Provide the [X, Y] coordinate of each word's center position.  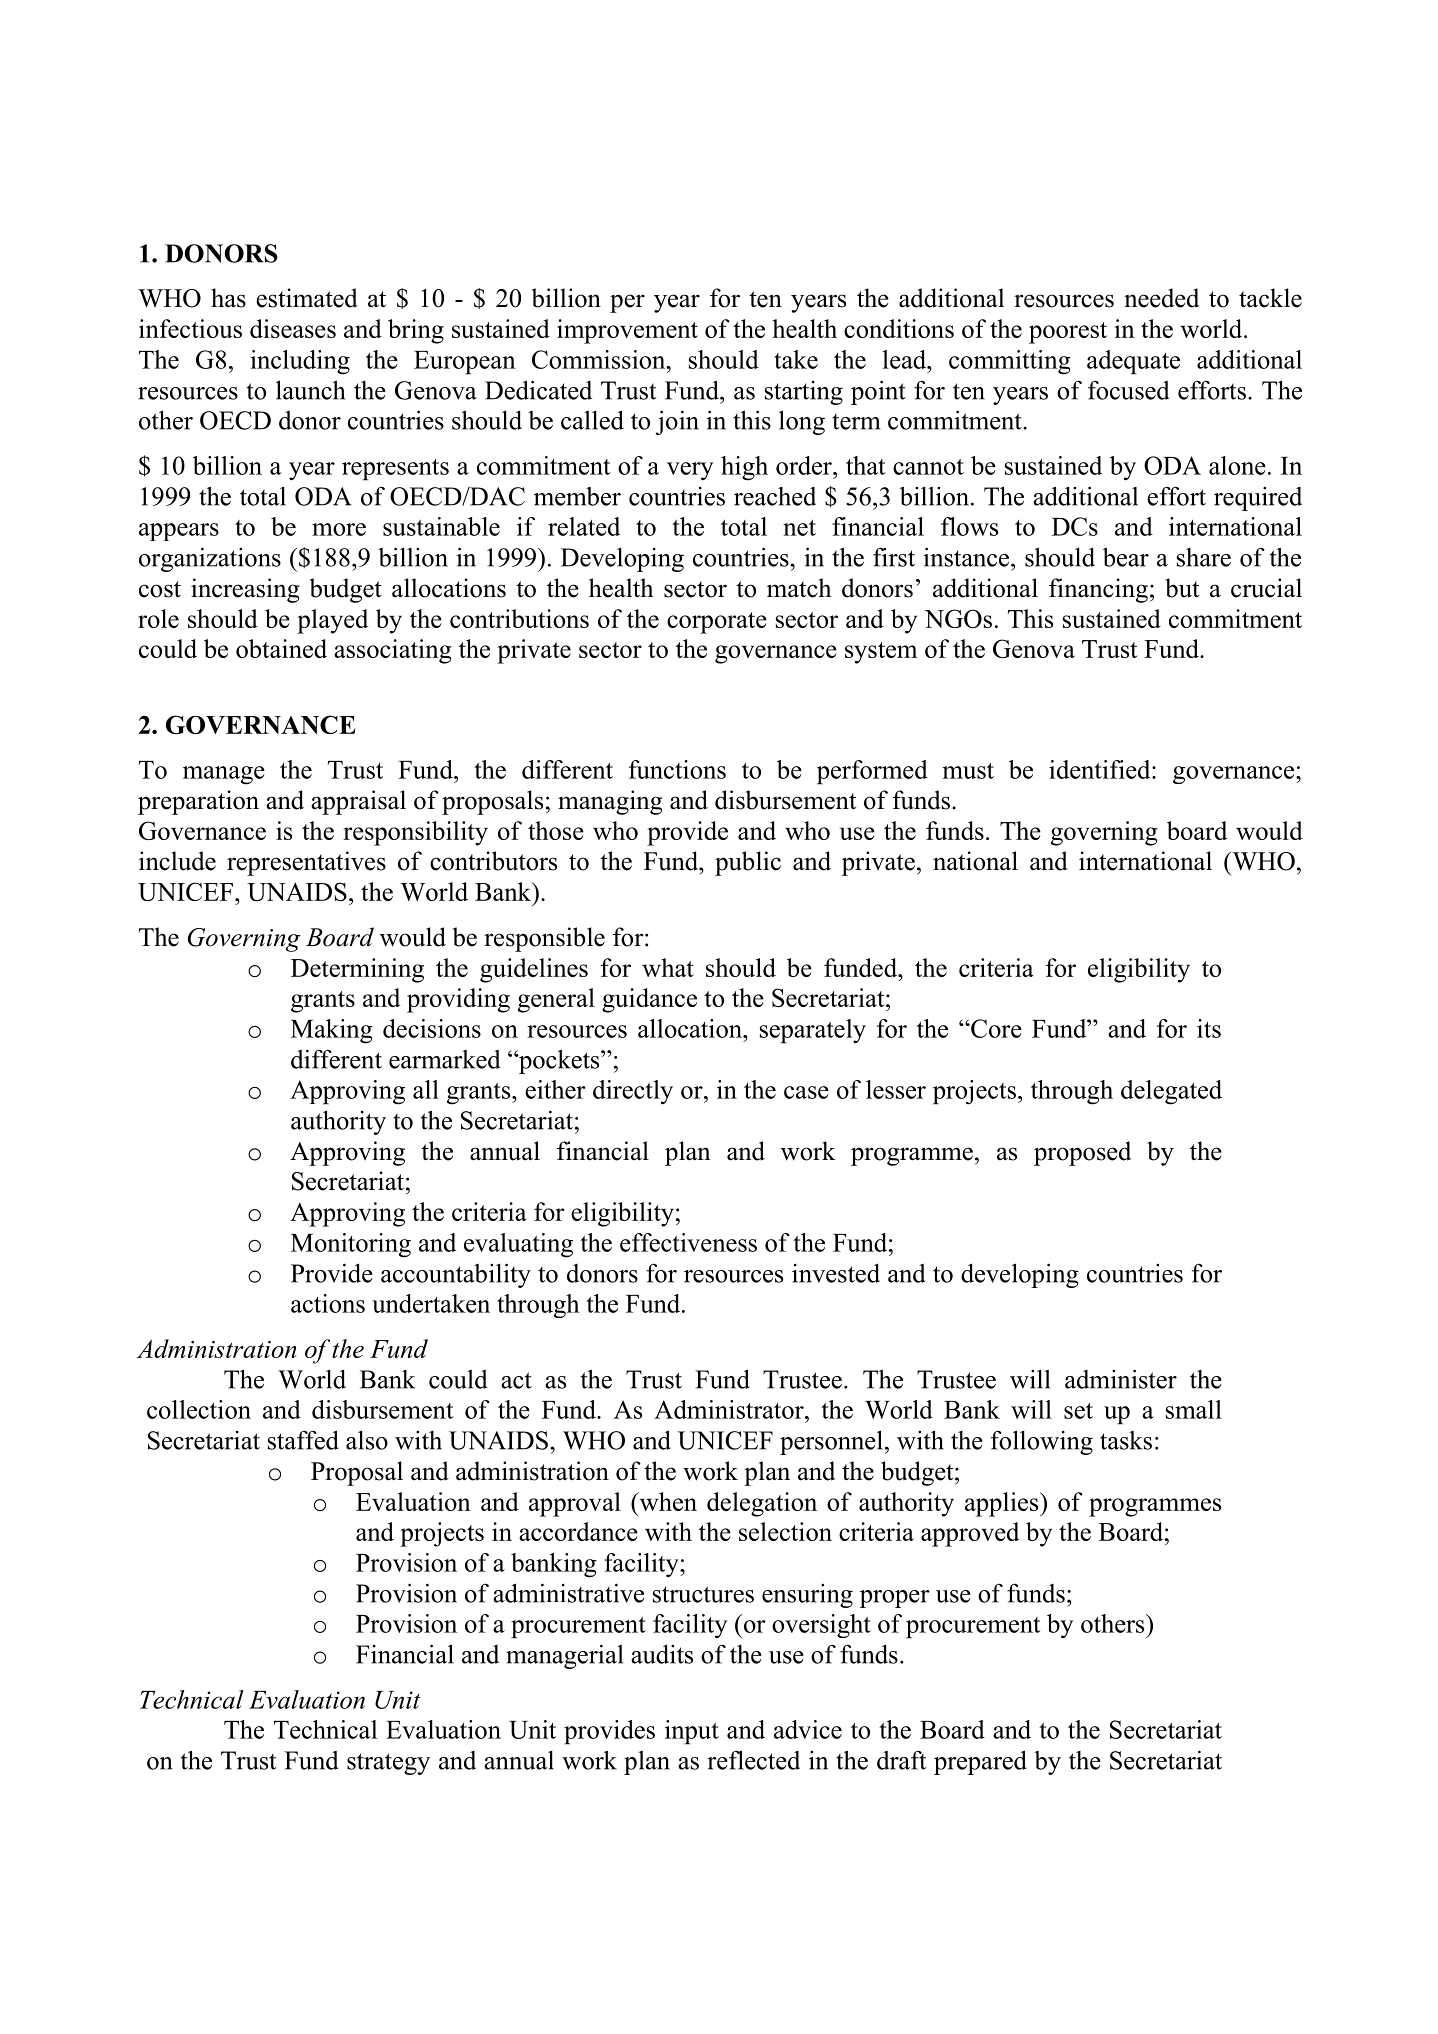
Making [332, 1031]
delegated [1171, 1092]
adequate [1133, 362]
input [692, 1732]
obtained [281, 648]
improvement [627, 331]
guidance [649, 1000]
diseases [293, 328]
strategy [388, 1764]
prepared [980, 1762]
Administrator [730, 1409]
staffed [303, 1440]
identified [1101, 769]
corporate [717, 623]
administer [1121, 1379]
